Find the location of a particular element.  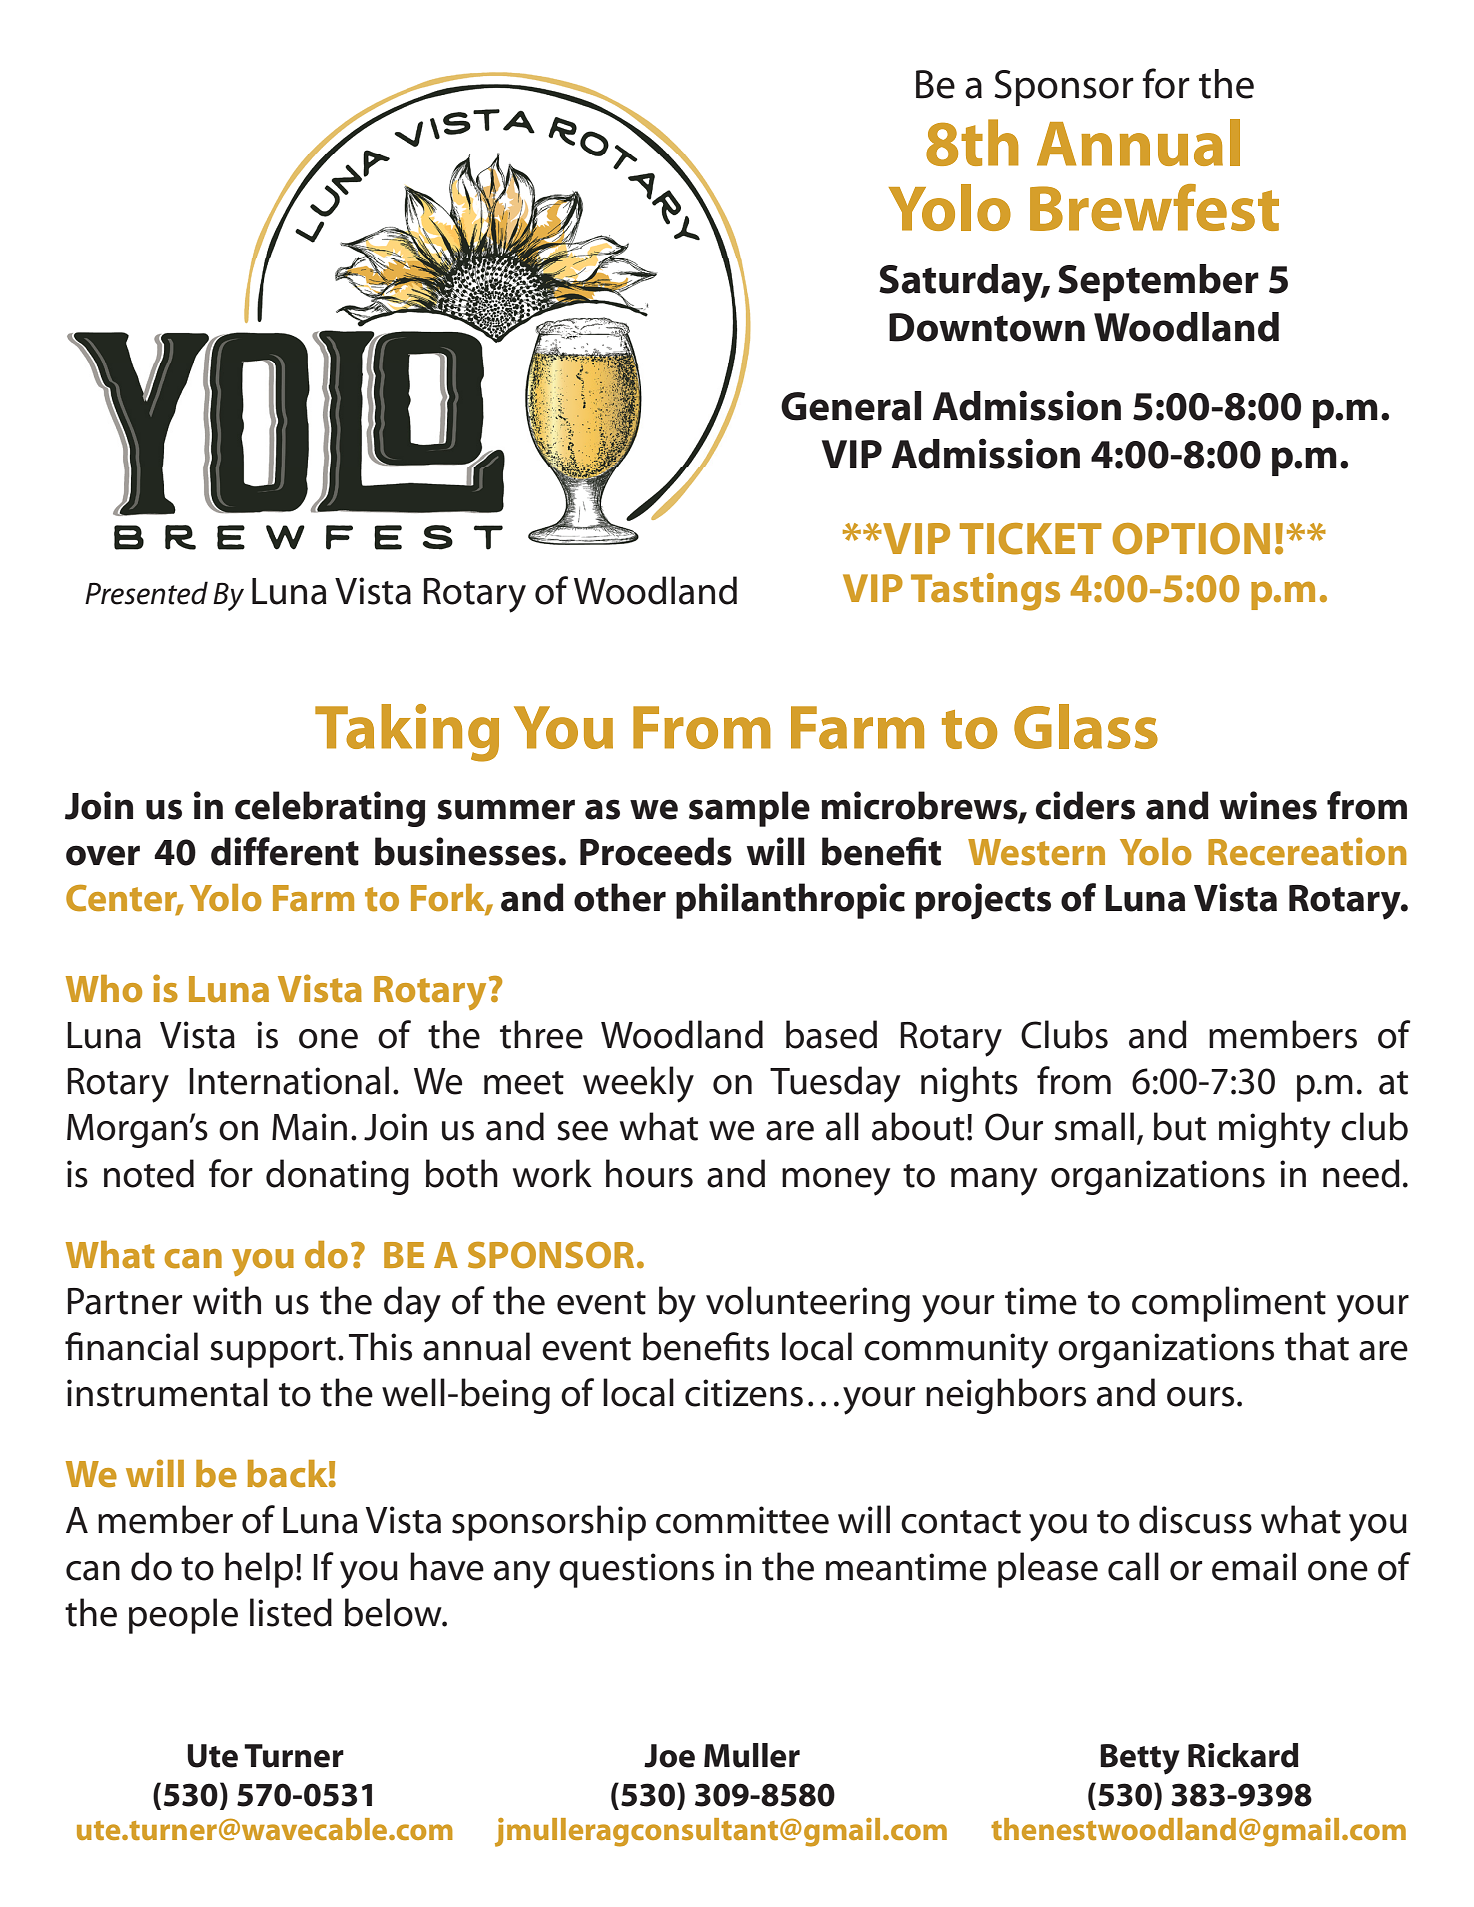

listed is located at coordinates (291, 1612).
